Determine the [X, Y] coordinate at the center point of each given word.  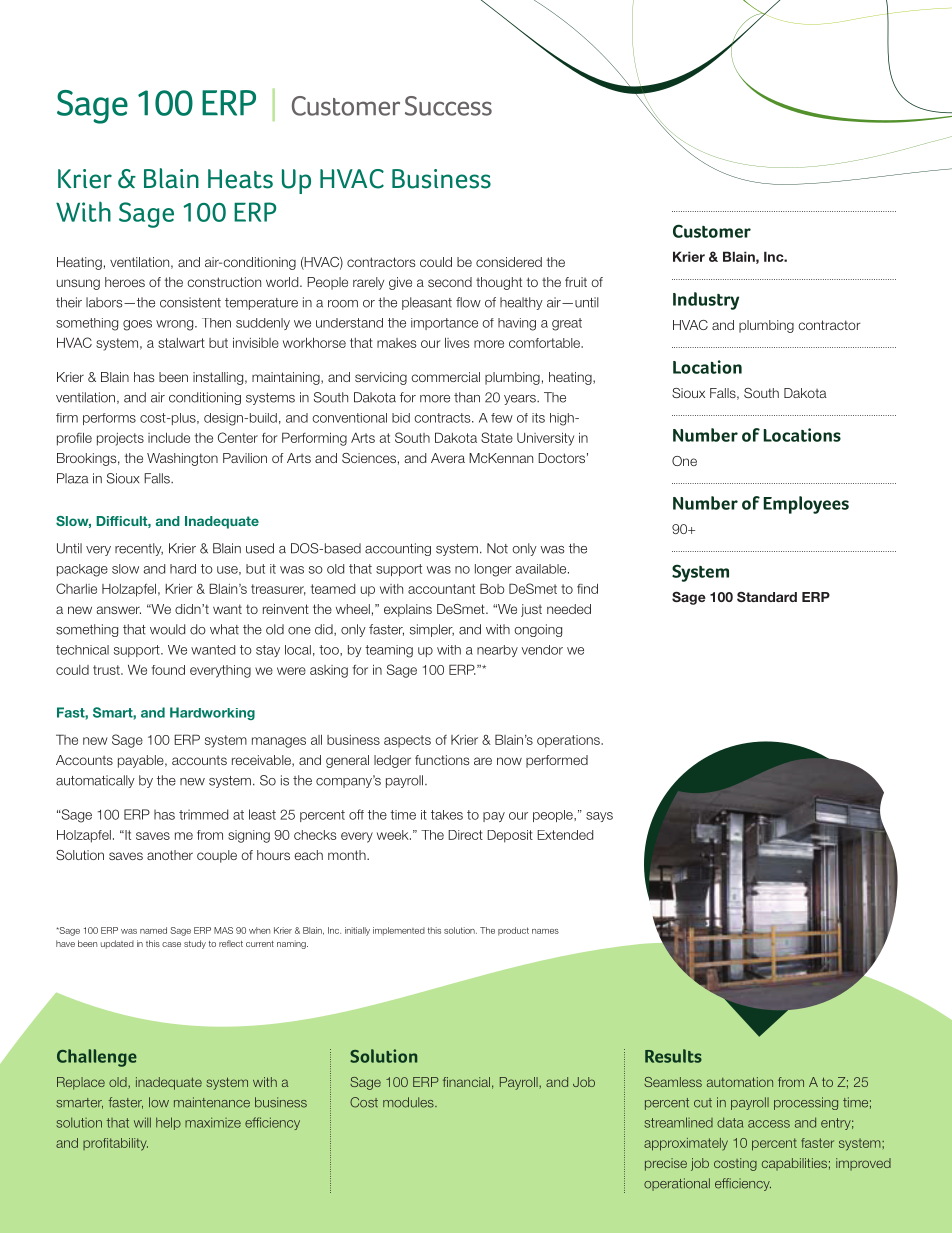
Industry [706, 301]
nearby [497, 651]
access [769, 1124]
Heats [240, 179]
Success [448, 106]
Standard [767, 597]
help [168, 1123]
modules [409, 1102]
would [167, 629]
